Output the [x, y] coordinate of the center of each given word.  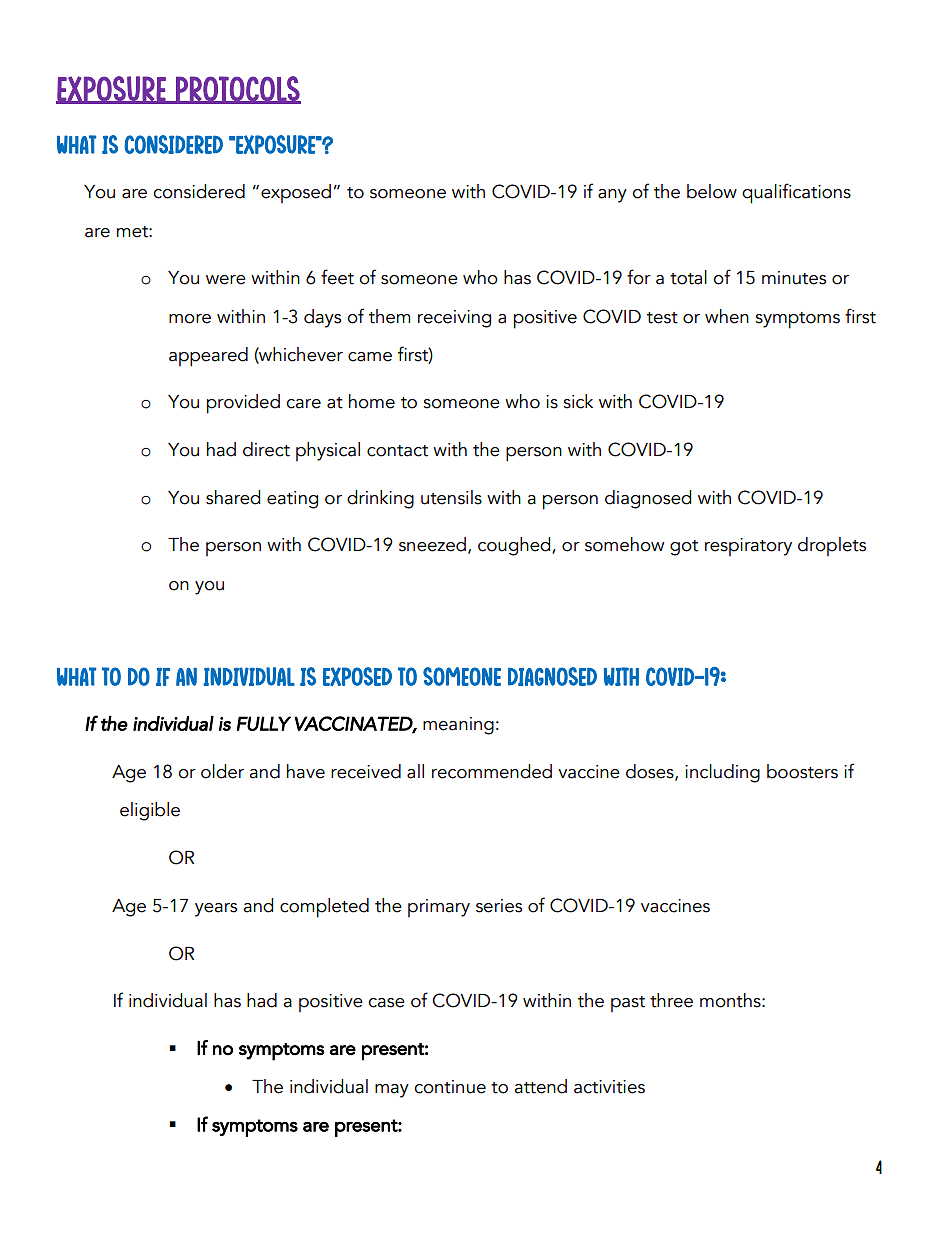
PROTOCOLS [237, 90]
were [226, 280]
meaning [458, 726]
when [727, 316]
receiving [454, 319]
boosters [802, 771]
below [712, 191]
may [392, 1091]
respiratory [748, 547]
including [722, 773]
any [612, 196]
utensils [451, 497]
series [499, 906]
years [216, 910]
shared [233, 497]
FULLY [264, 723]
